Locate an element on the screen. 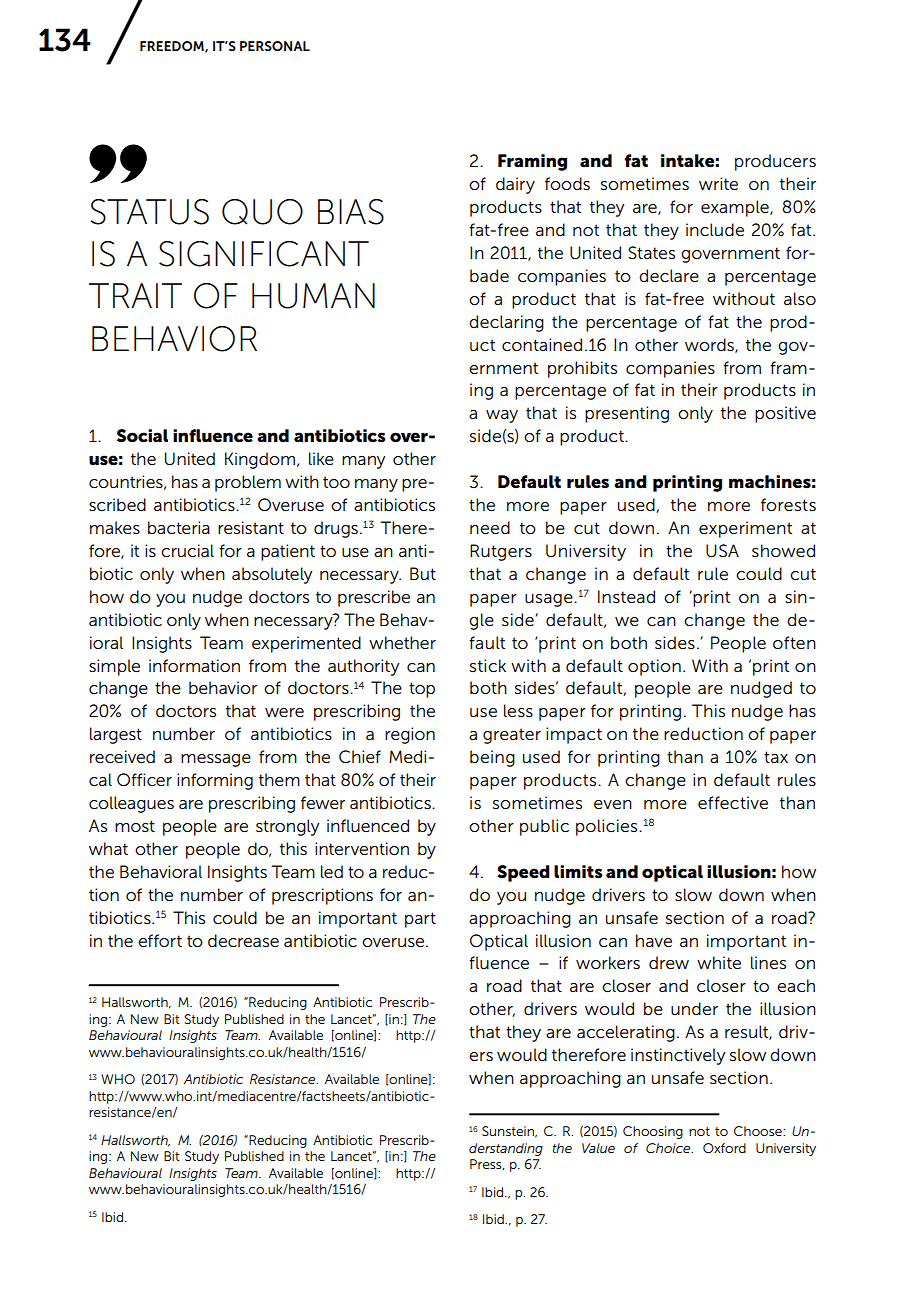 Image resolution: width=922 pixels, height=1316 pixels. Press is located at coordinates (487, 1164).
